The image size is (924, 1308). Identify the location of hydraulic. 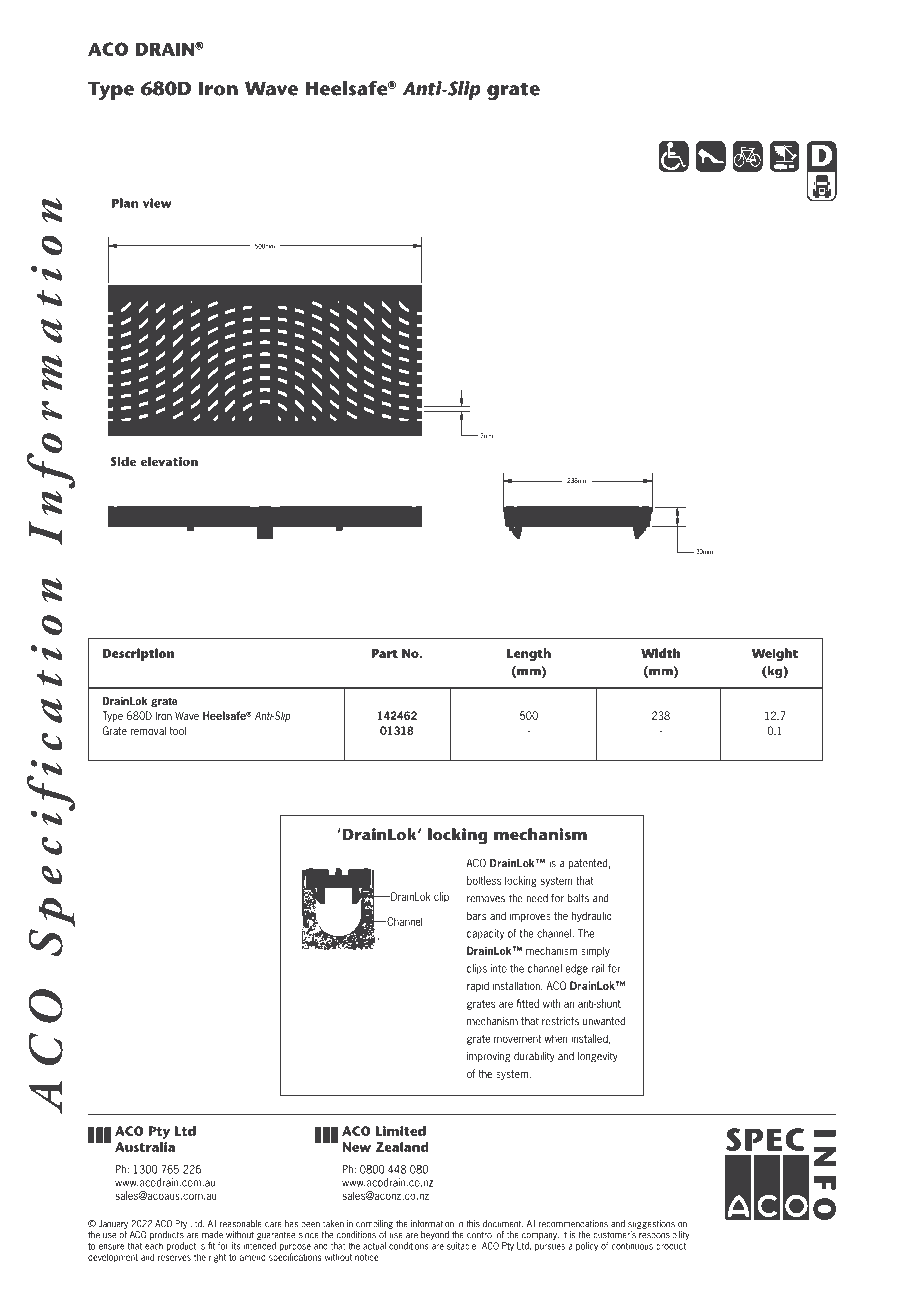
(591, 916).
